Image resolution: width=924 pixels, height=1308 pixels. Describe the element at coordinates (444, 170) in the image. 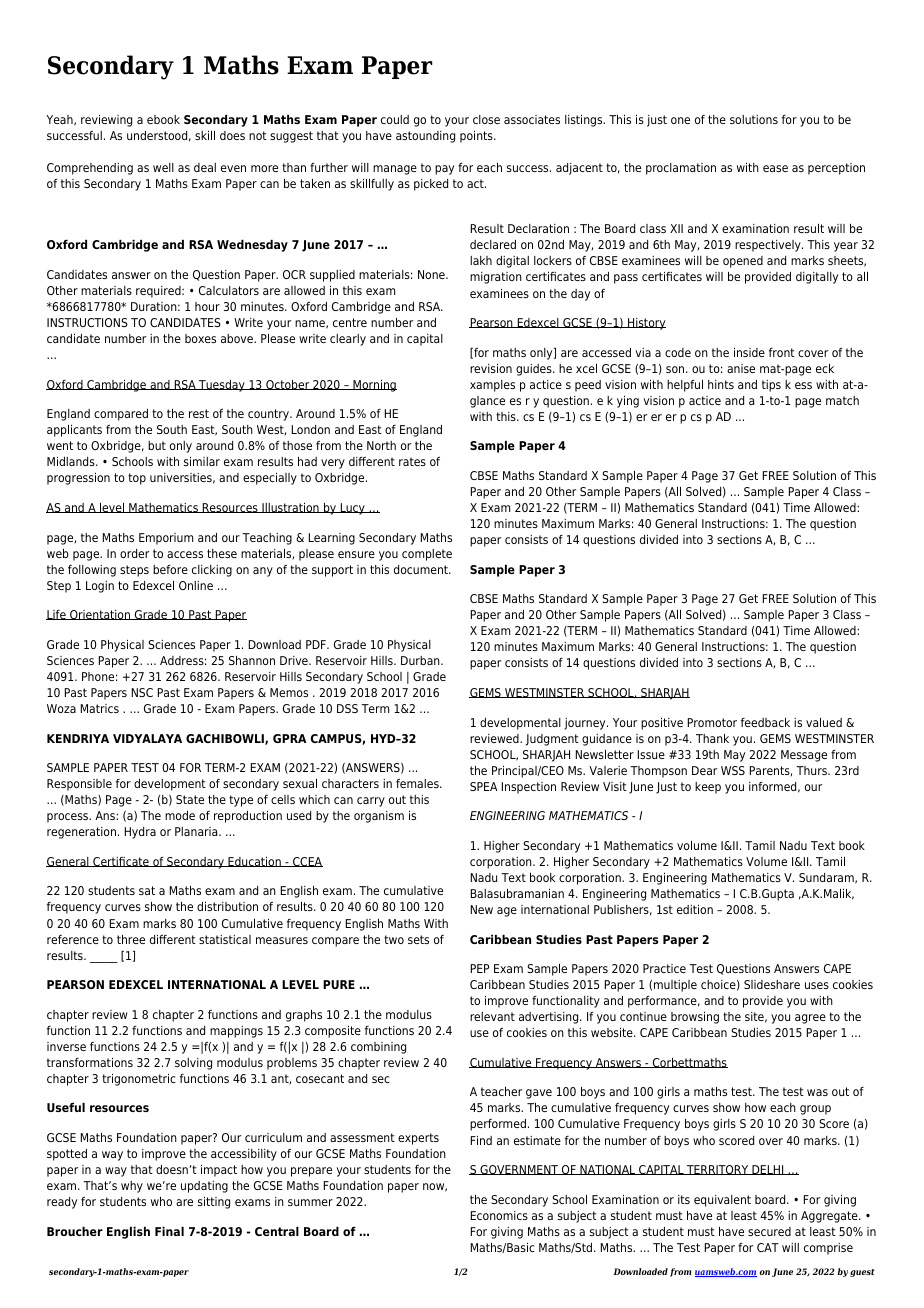

I see `pay` at that location.
